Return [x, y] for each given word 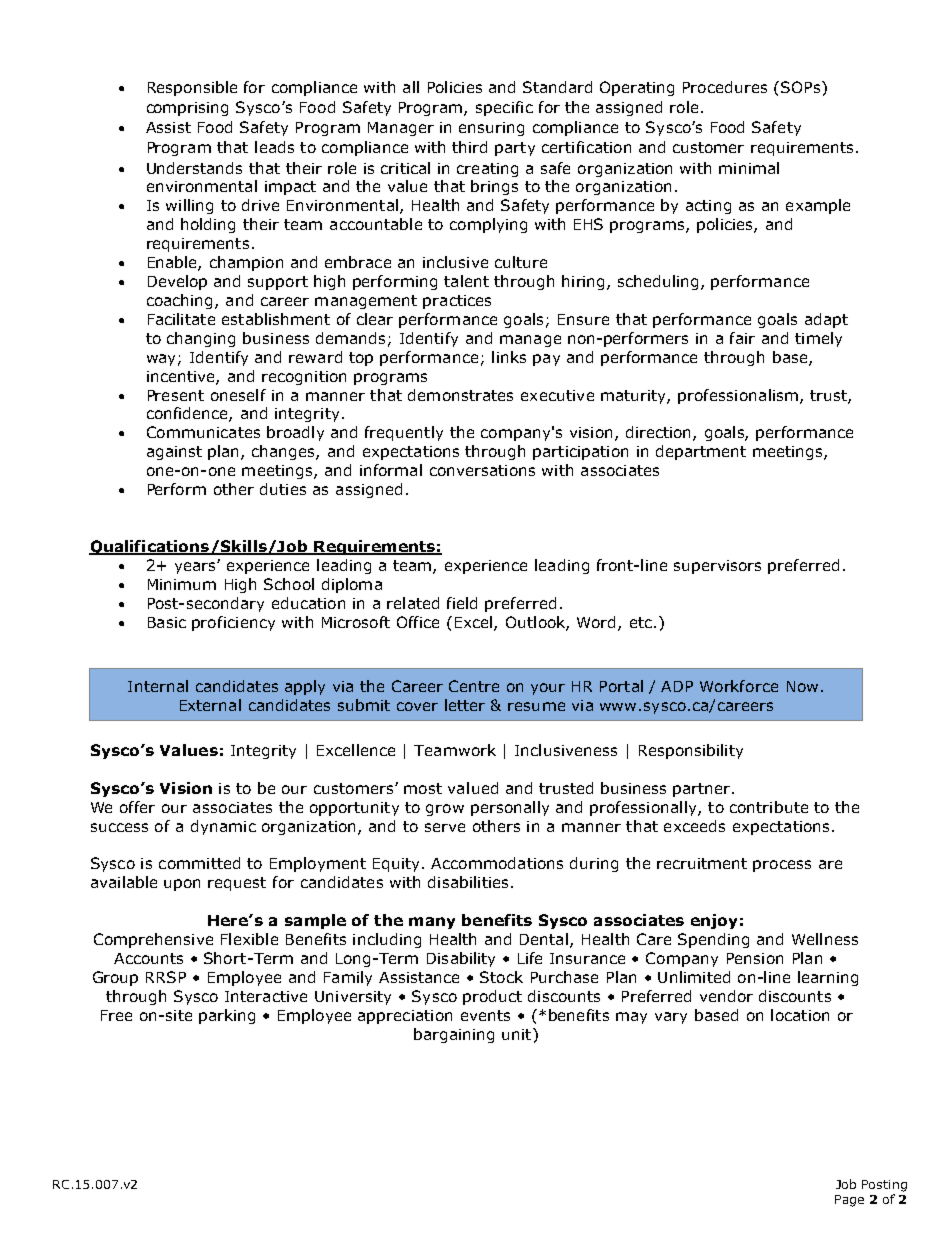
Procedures [725, 87]
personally [510, 808]
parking [227, 1016]
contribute [769, 807]
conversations [482, 470]
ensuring [491, 129]
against [174, 453]
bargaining [454, 1035]
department [701, 452]
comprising [187, 109]
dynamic [223, 827]
